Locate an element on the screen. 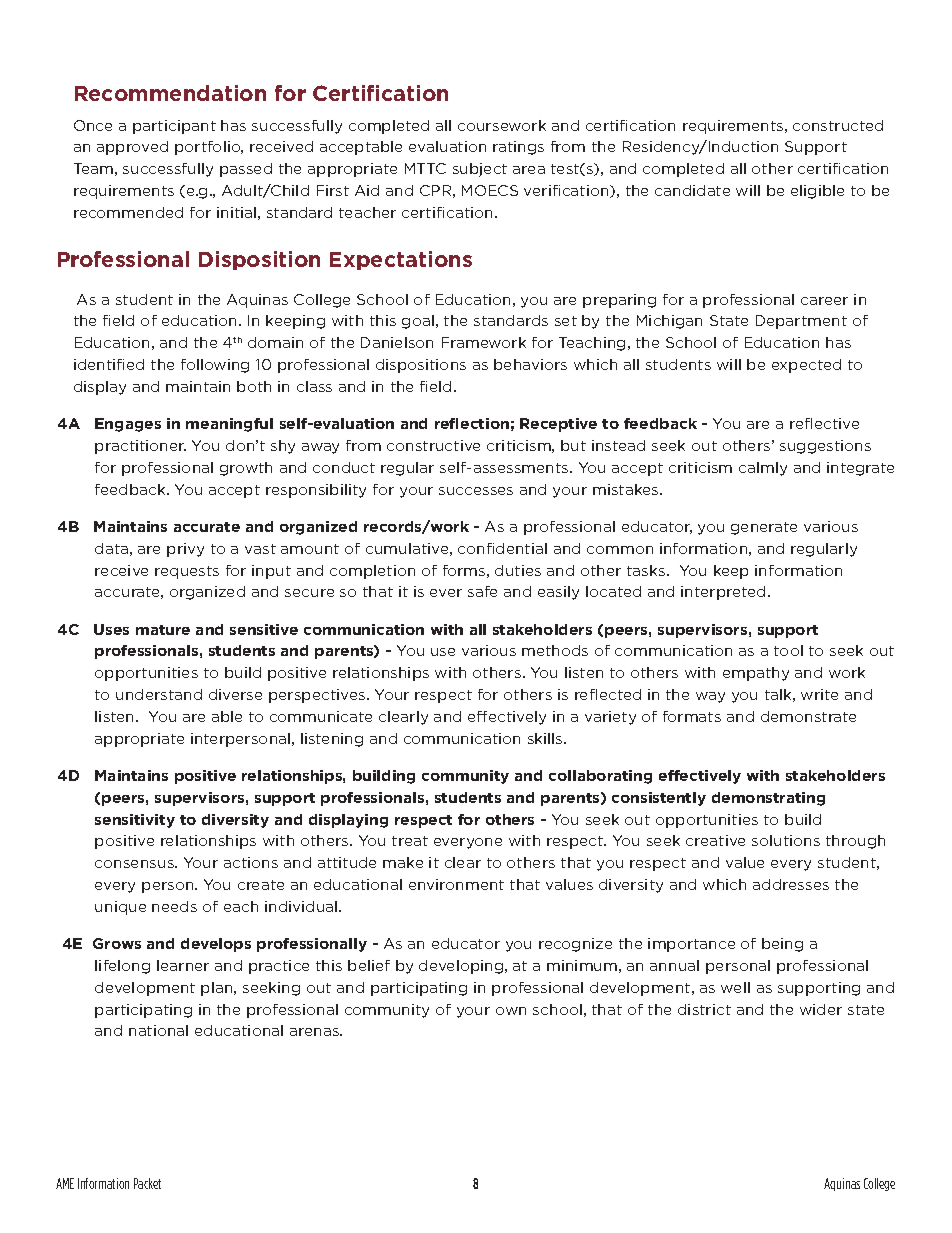 This screenshot has width=952, height=1233. environment is located at coordinates (456, 884).
